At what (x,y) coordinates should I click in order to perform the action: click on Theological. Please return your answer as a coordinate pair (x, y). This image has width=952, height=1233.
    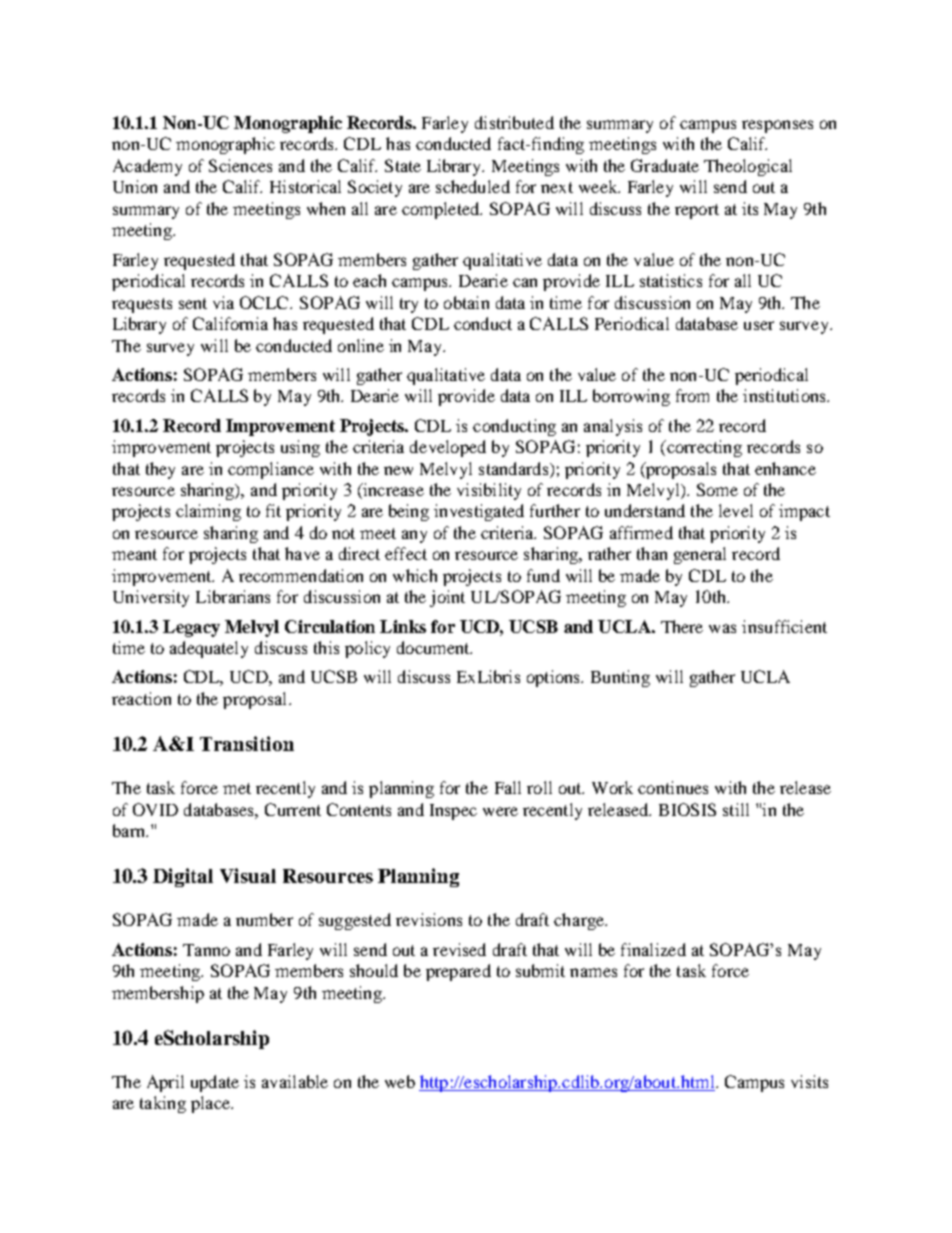
    Looking at the image, I should click on (748, 167).
